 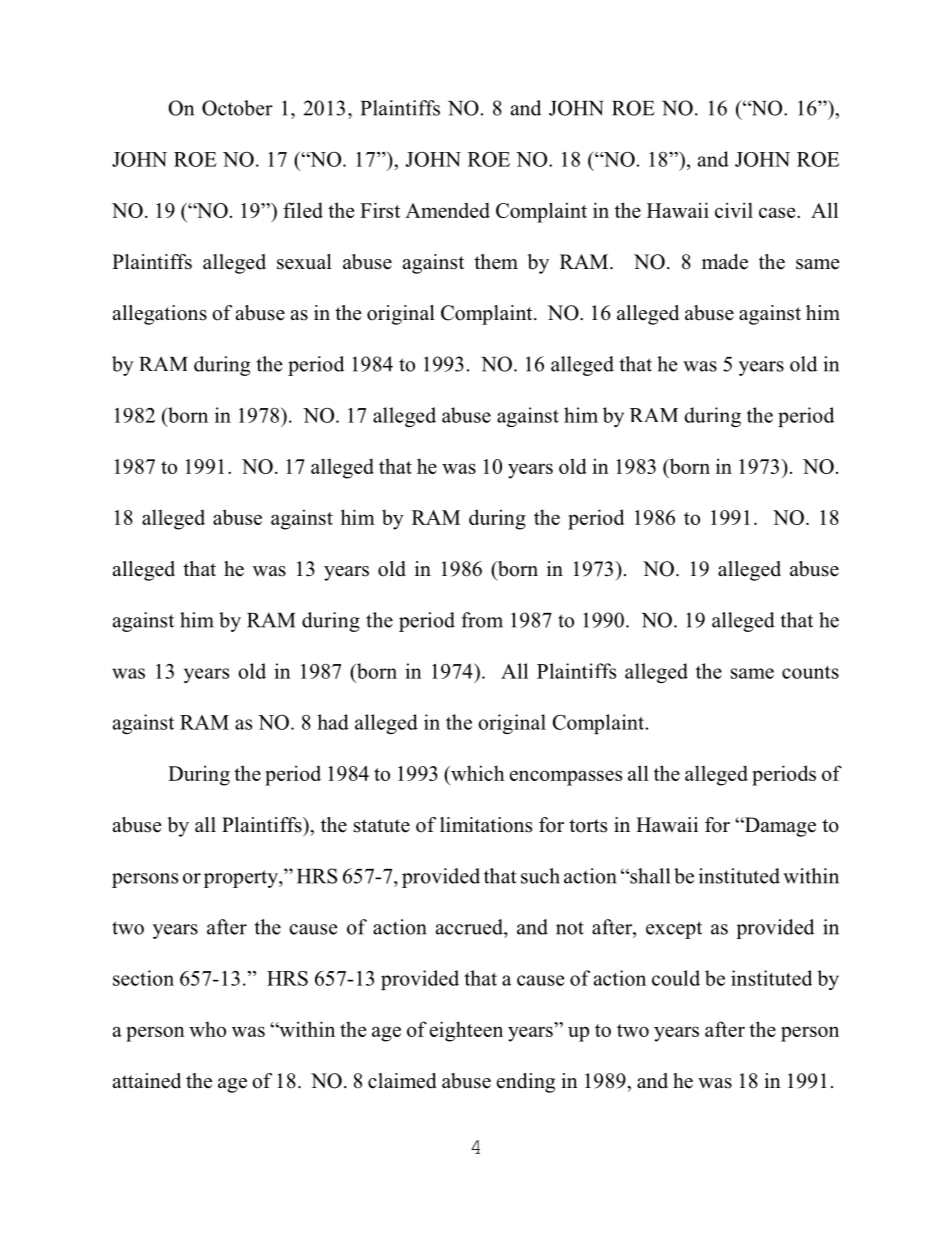 I want to click on could, so click(x=676, y=978).
